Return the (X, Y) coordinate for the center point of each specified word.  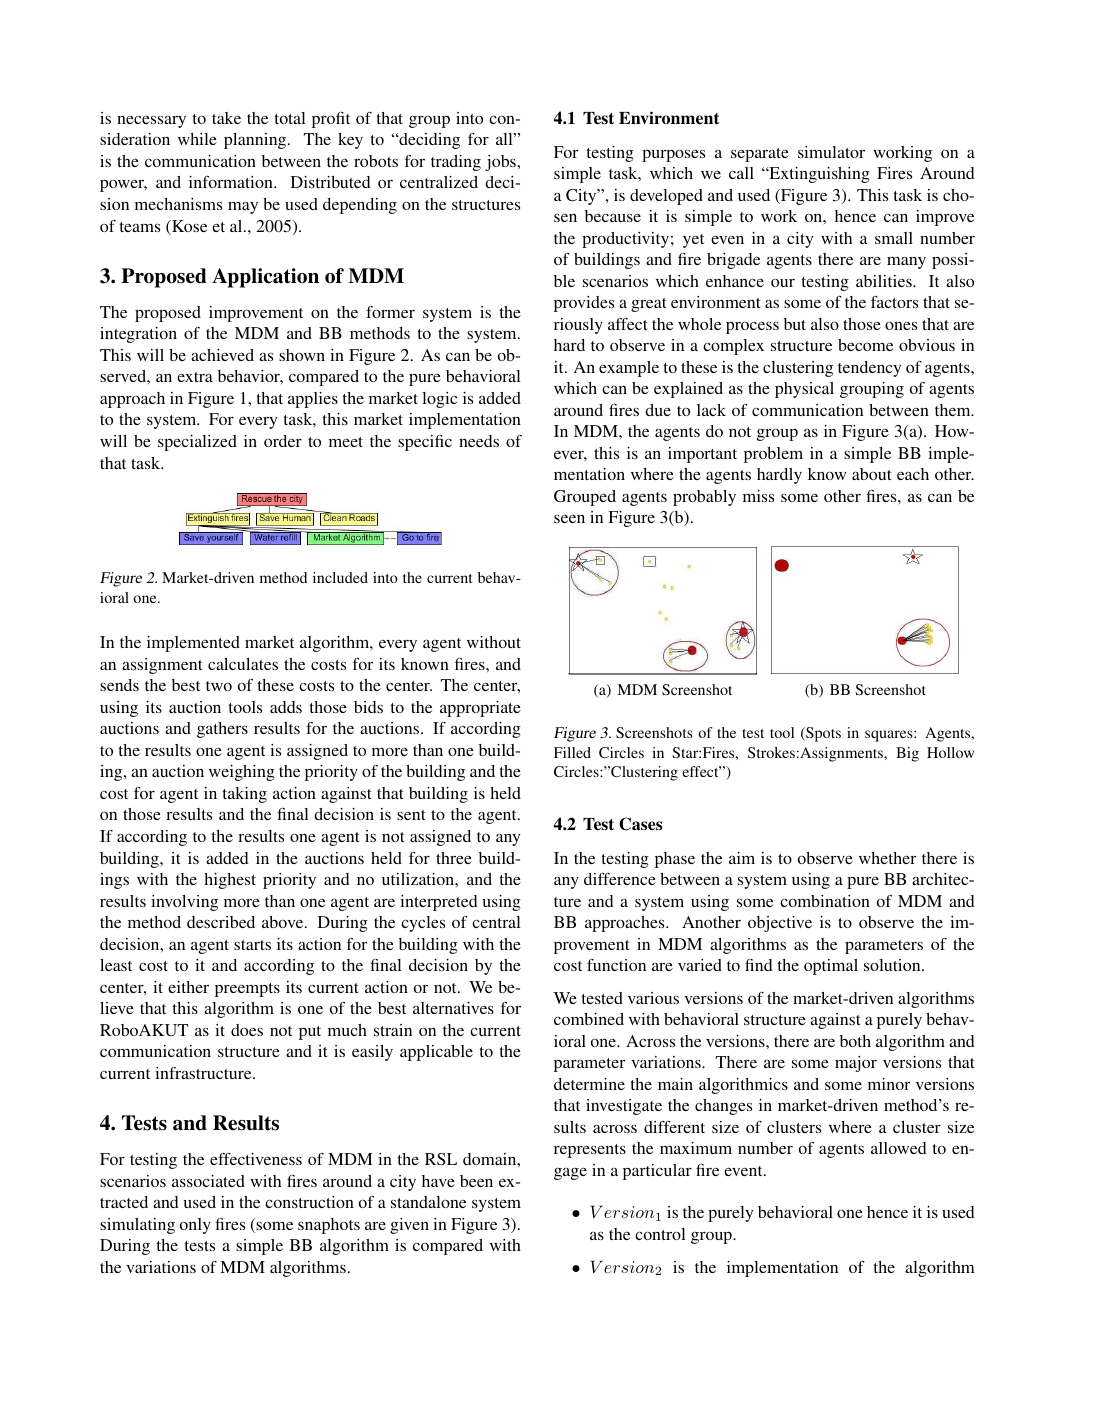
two (219, 686)
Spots (822, 734)
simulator (831, 152)
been (476, 1181)
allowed (899, 1148)
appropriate (480, 709)
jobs (501, 163)
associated (208, 1181)
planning (256, 141)
